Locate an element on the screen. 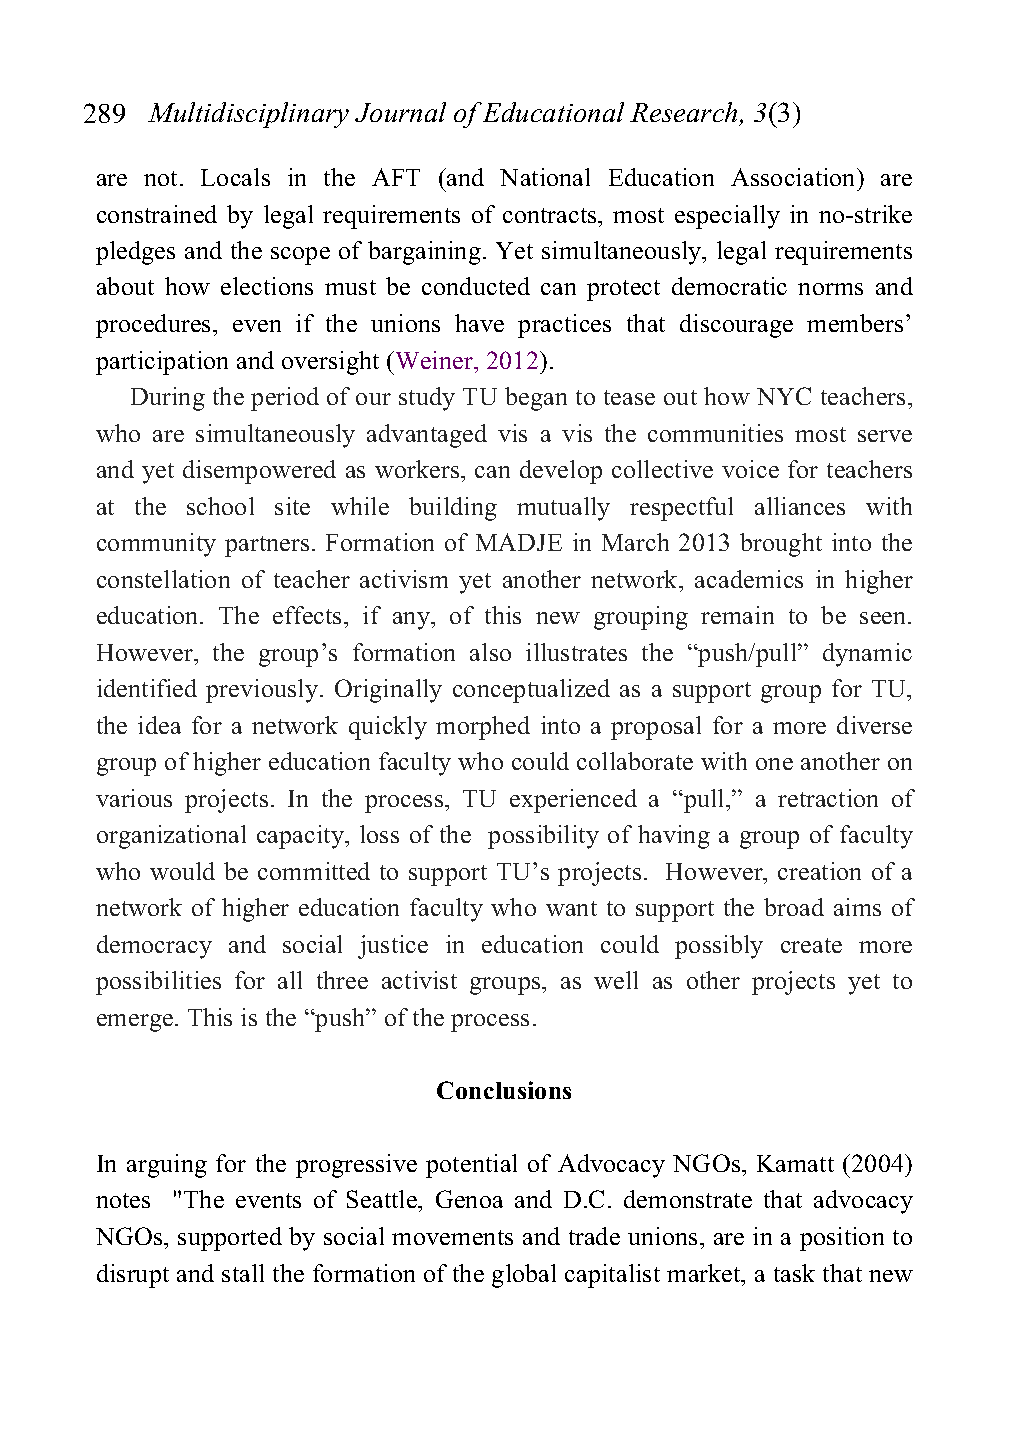  global is located at coordinates (524, 1276).
